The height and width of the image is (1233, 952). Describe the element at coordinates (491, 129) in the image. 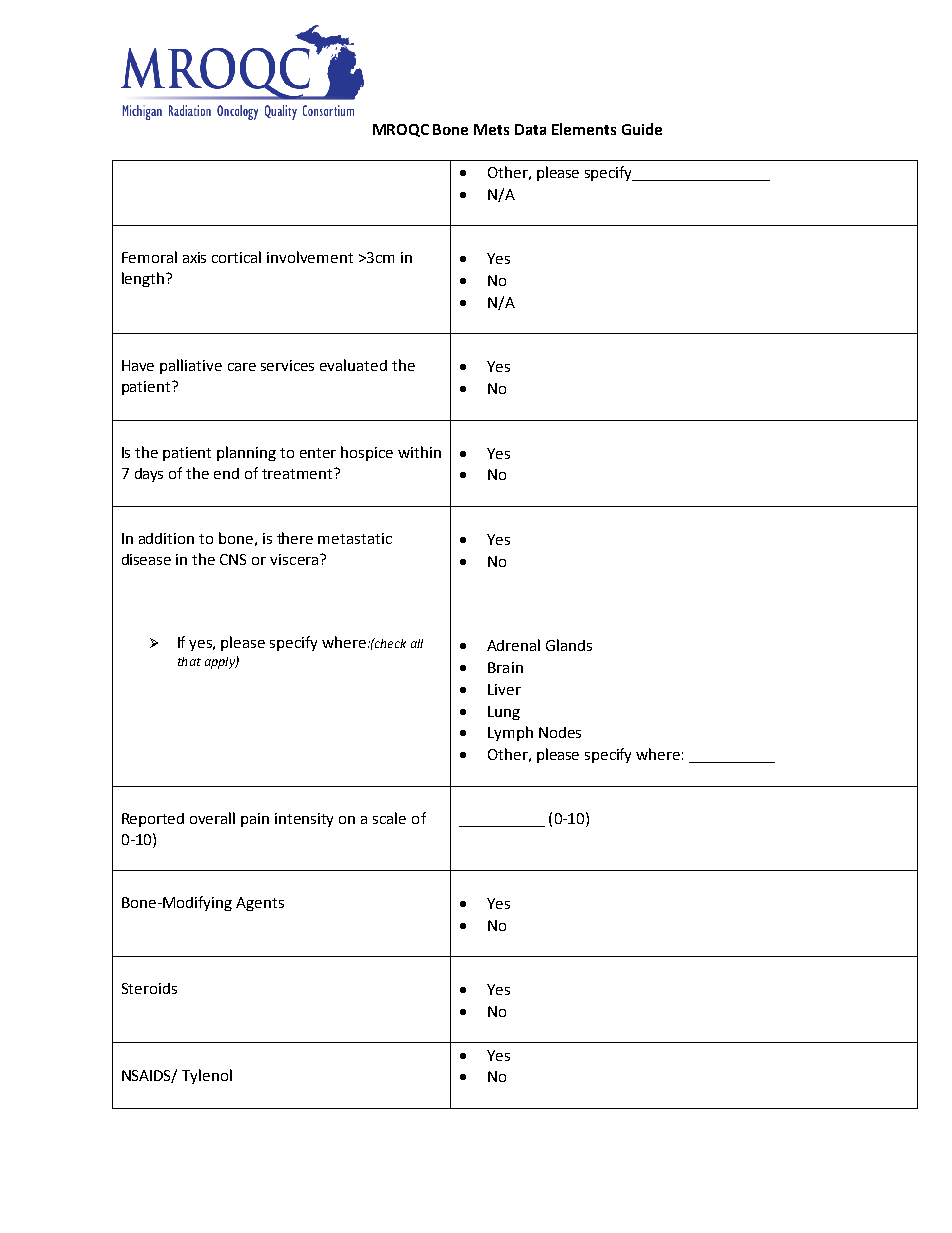

I see `Mets` at that location.
